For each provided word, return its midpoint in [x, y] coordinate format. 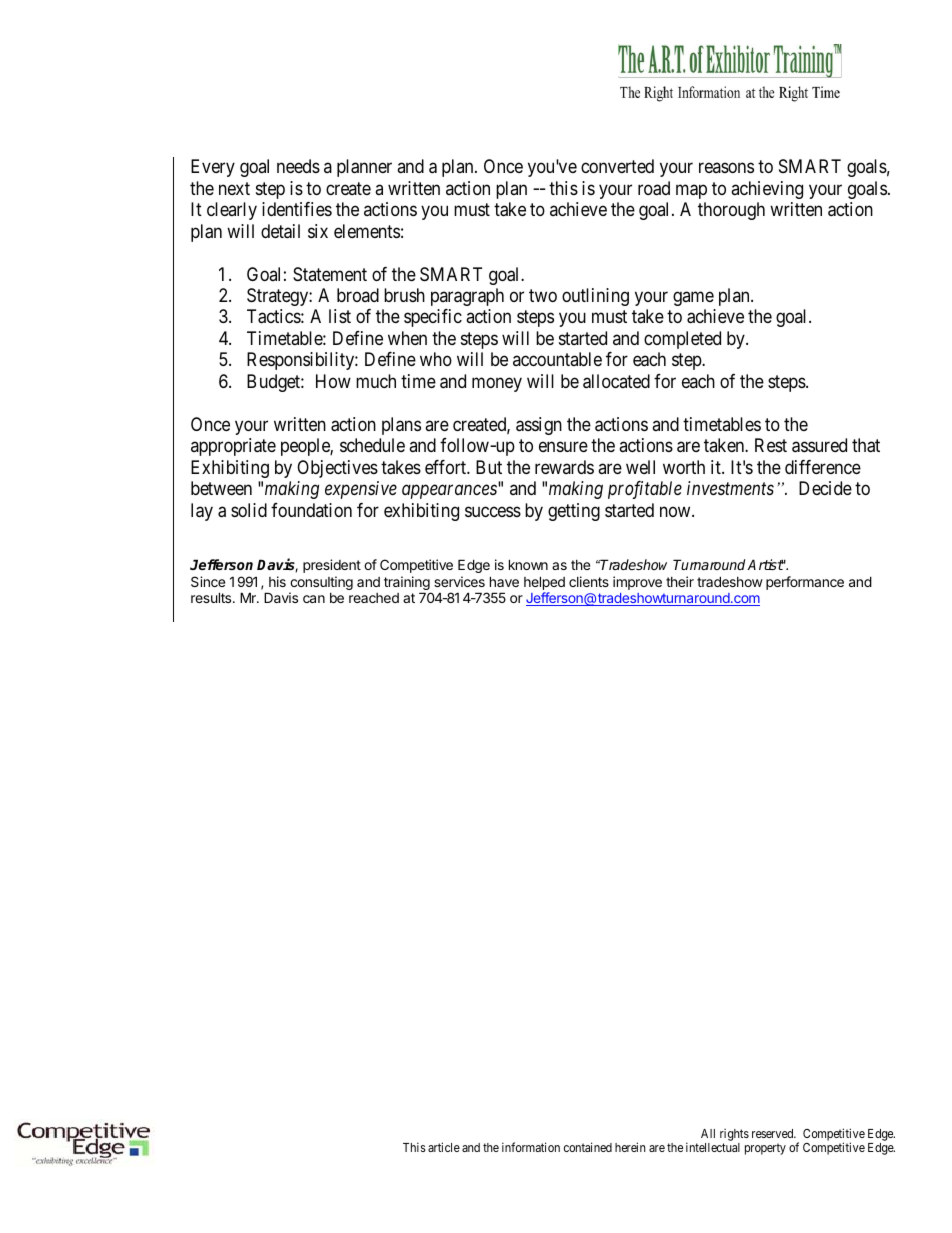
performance [805, 583]
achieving [767, 190]
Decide [825, 488]
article [444, 1147]
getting [574, 512]
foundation [311, 510]
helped [544, 583]
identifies [297, 209]
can [314, 599]
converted [617, 166]
